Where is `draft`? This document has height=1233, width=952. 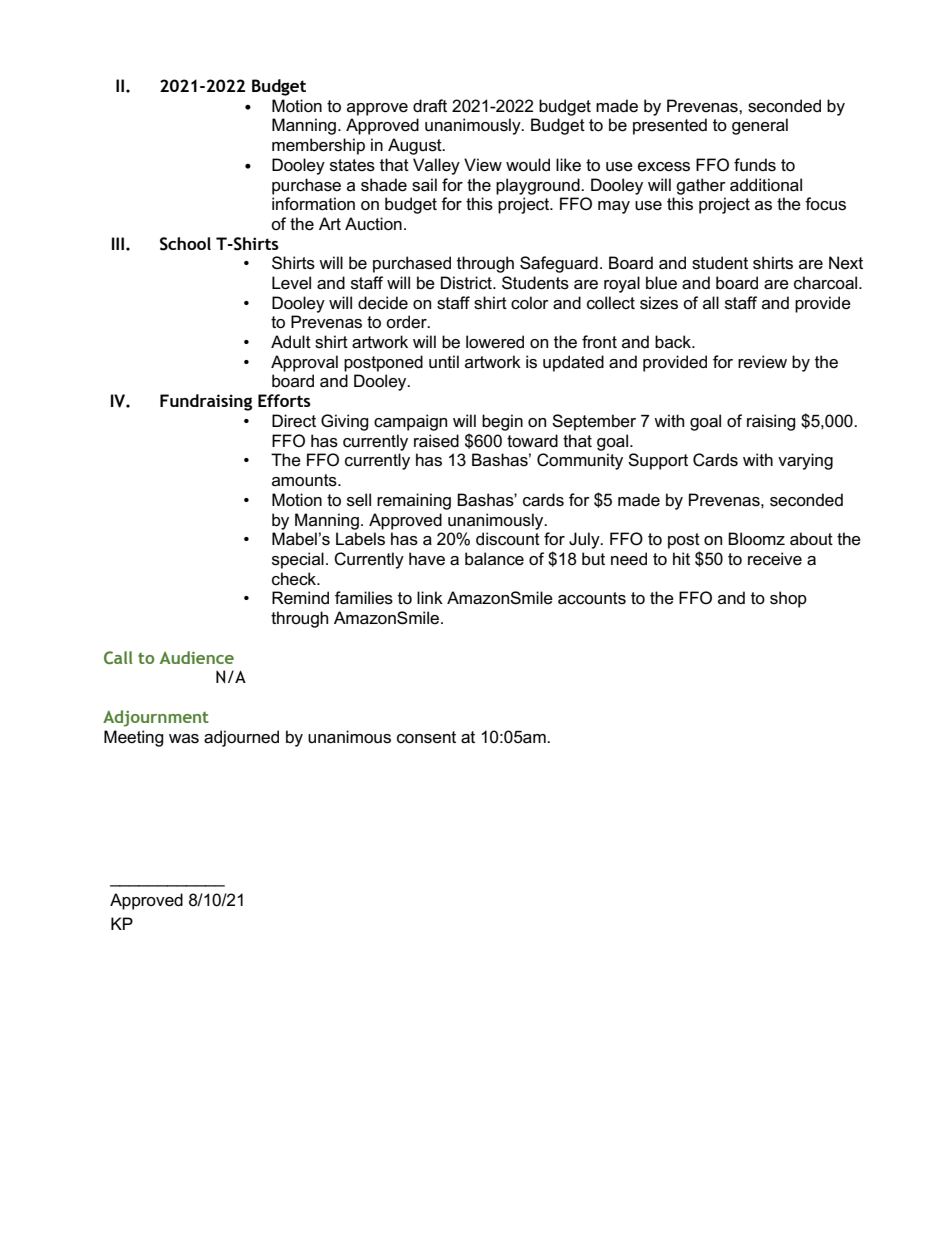
draft is located at coordinates (430, 105).
